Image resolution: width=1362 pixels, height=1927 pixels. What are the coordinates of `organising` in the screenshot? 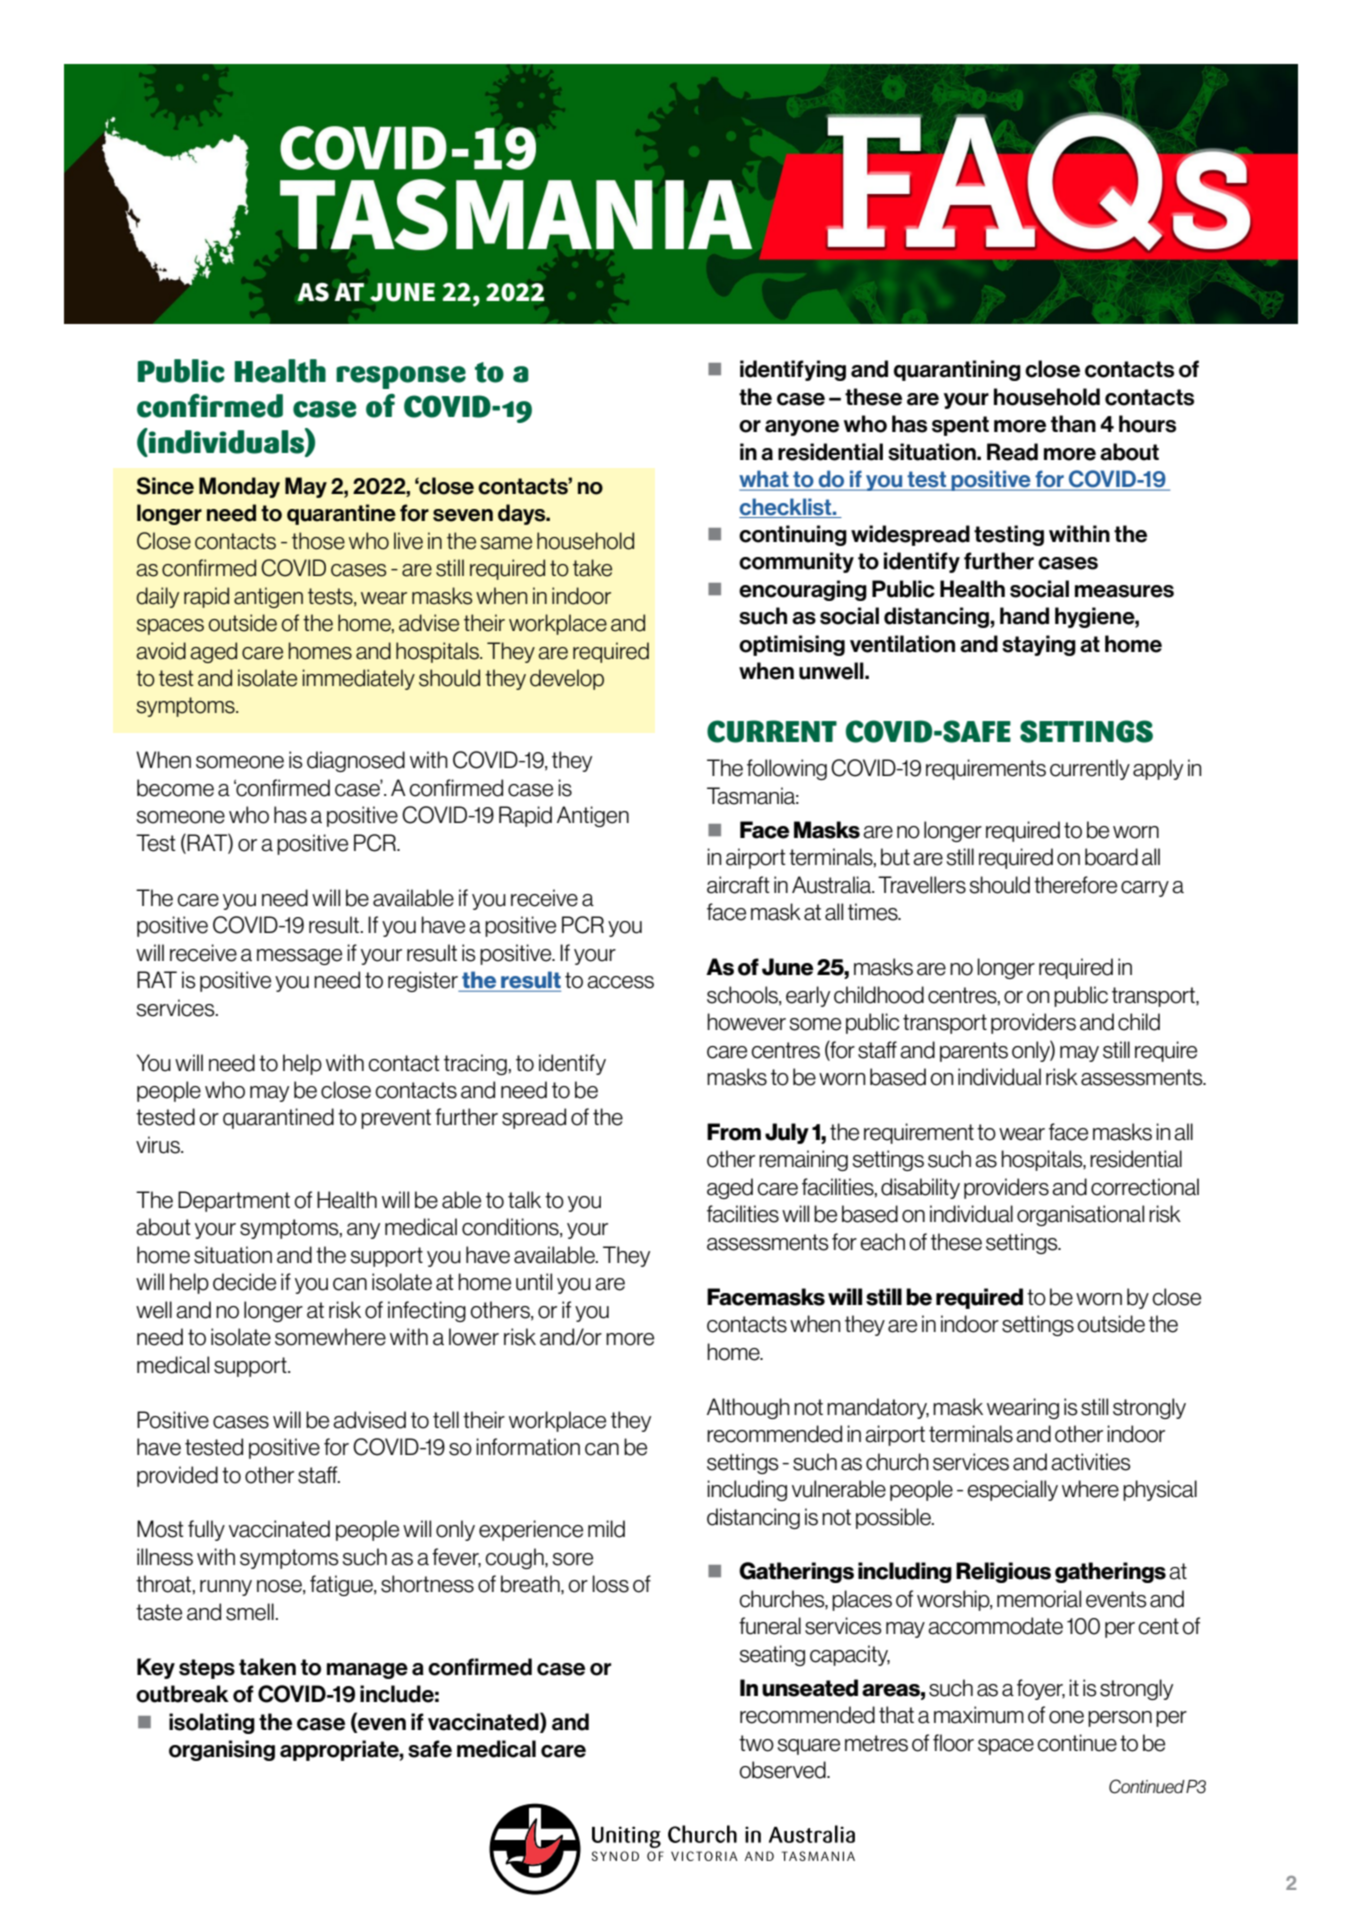 It's located at (222, 1750).
